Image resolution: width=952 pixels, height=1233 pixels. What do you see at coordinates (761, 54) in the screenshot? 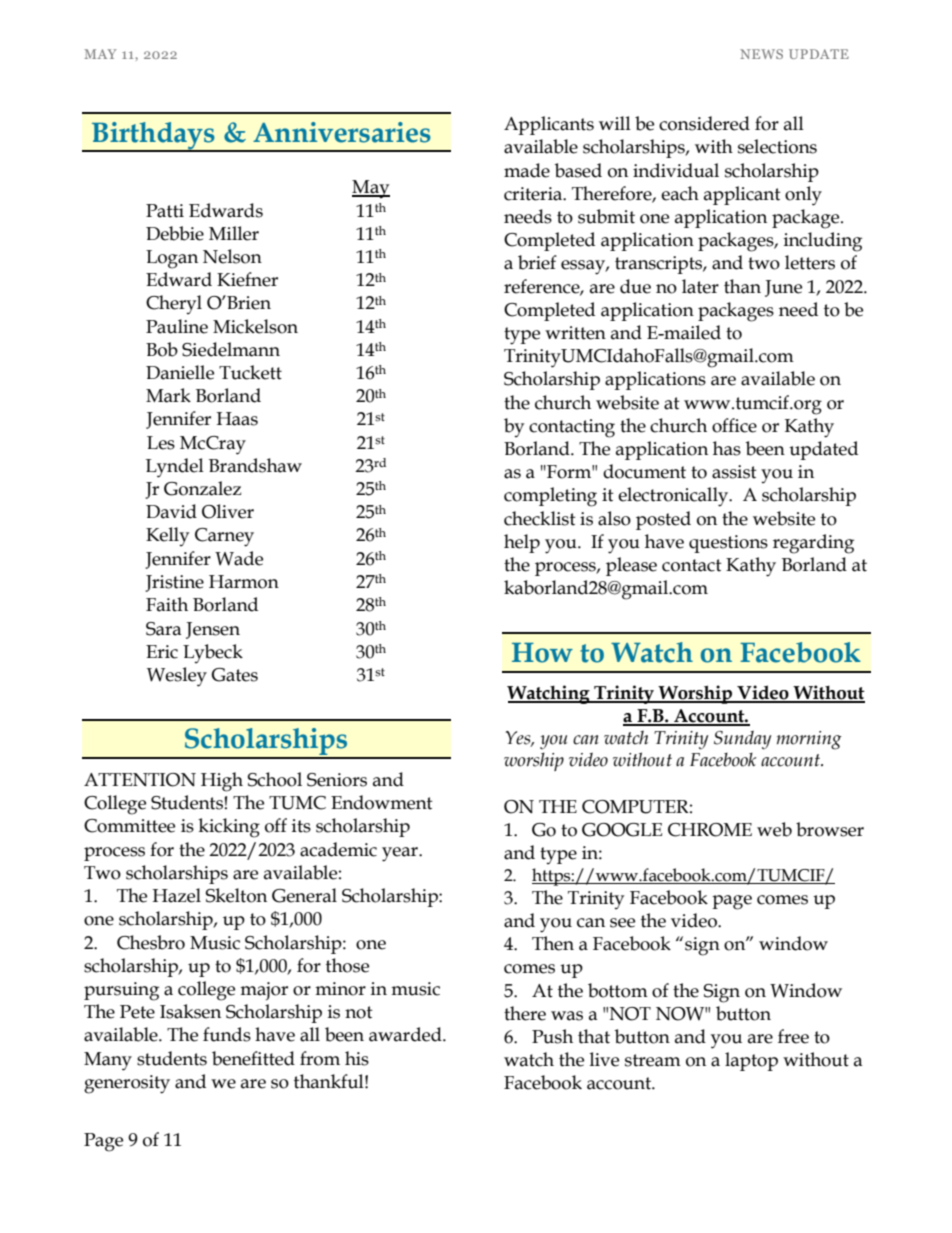
I see `NEWS` at bounding box center [761, 54].
